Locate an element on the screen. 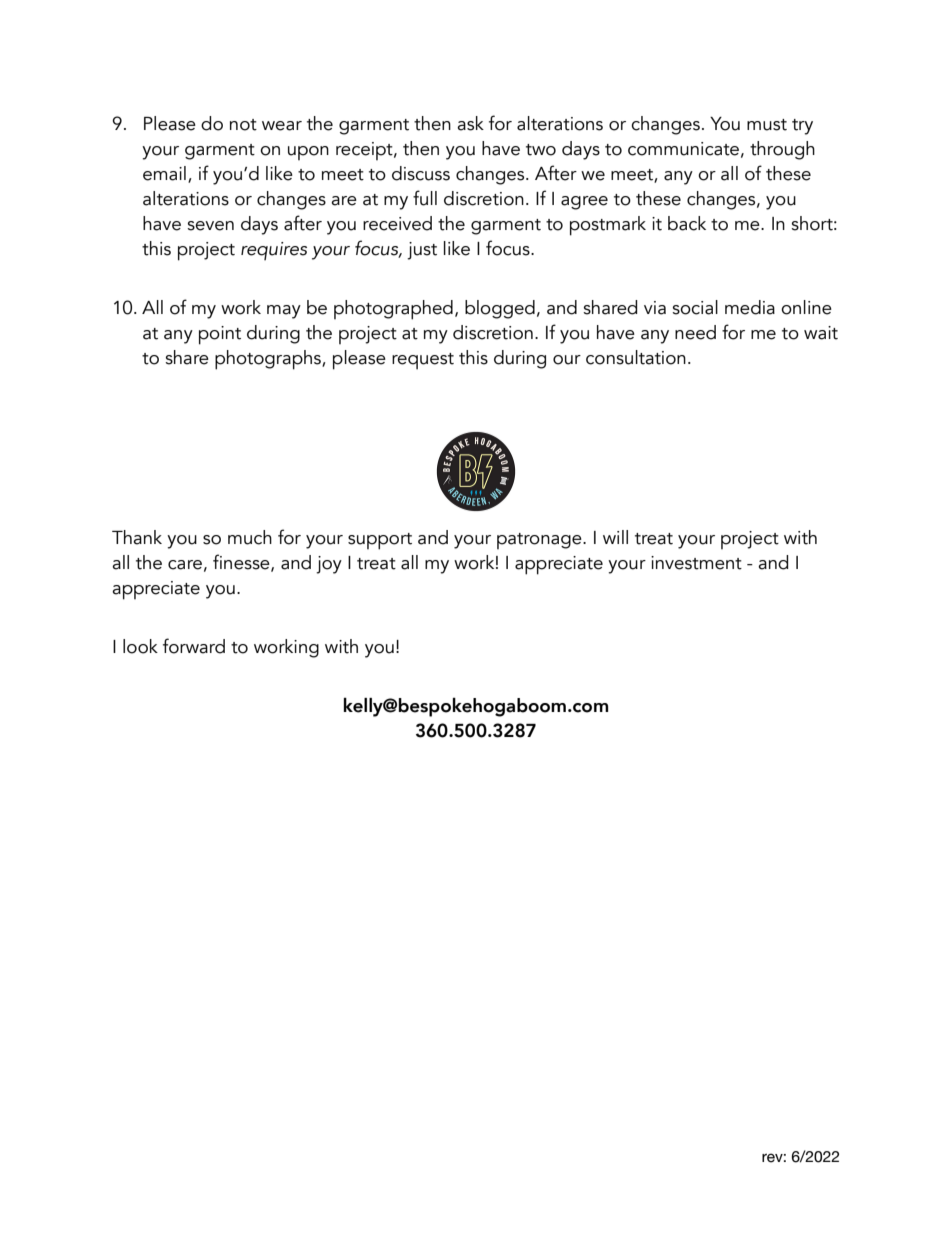  ask is located at coordinates (470, 123).
